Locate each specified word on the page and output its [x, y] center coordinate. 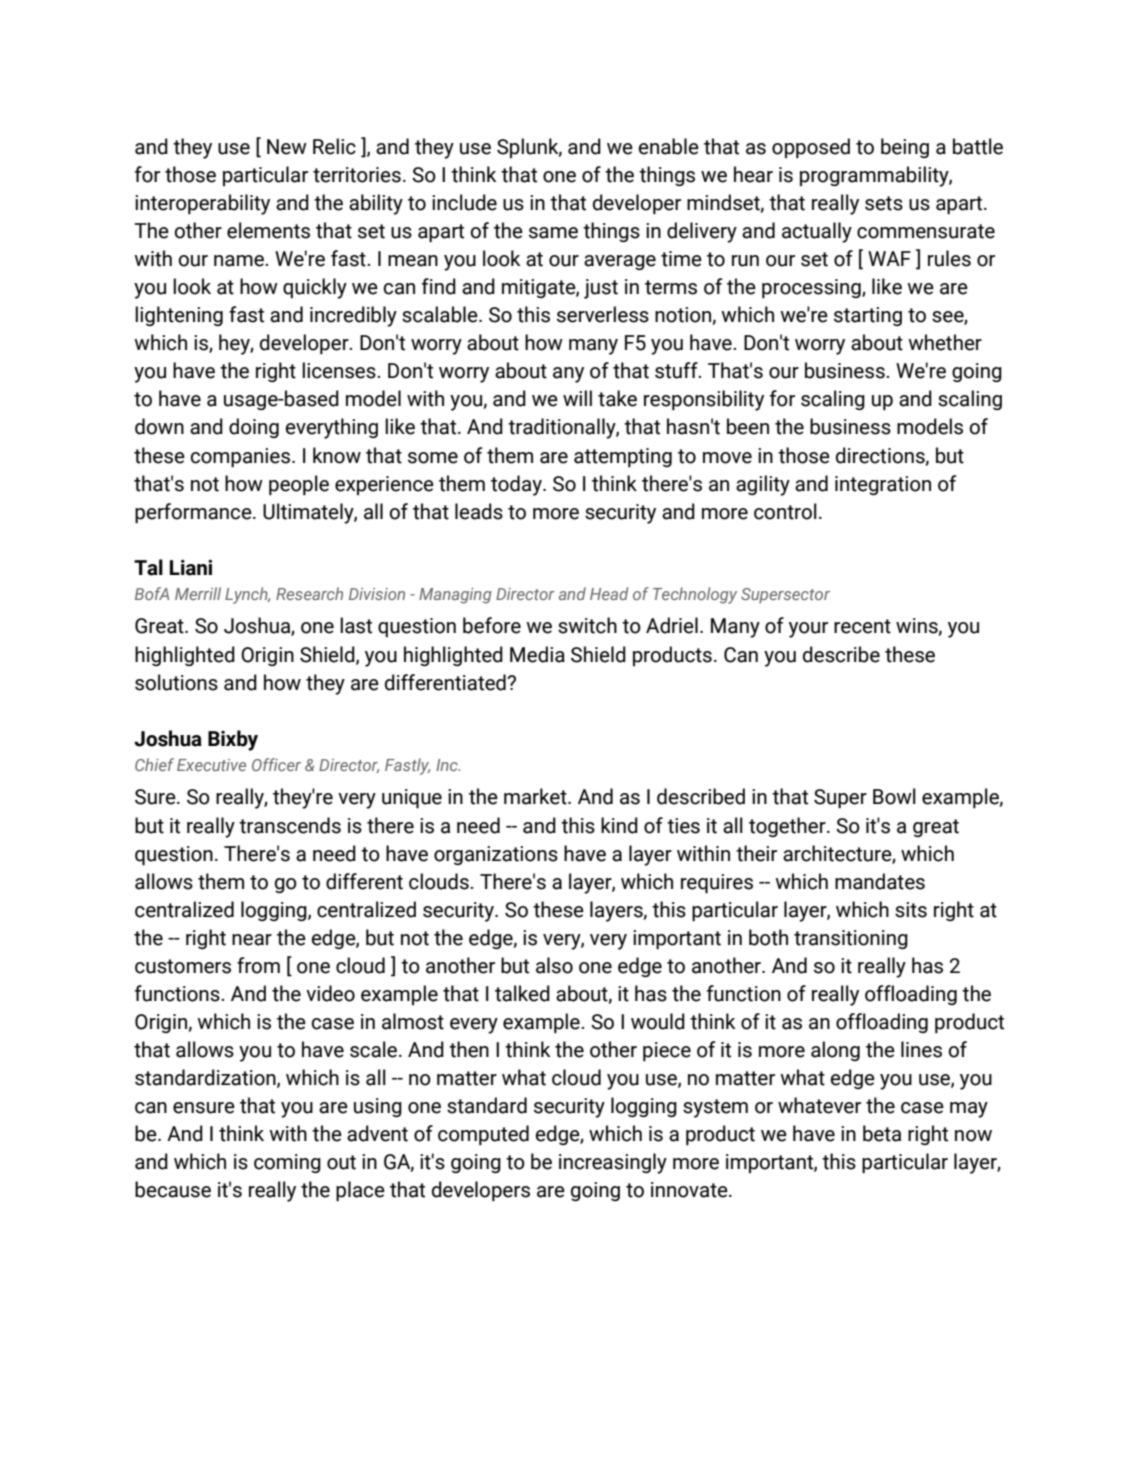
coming [287, 1163]
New [287, 147]
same [553, 233]
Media [537, 654]
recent [862, 626]
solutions [176, 682]
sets [884, 203]
